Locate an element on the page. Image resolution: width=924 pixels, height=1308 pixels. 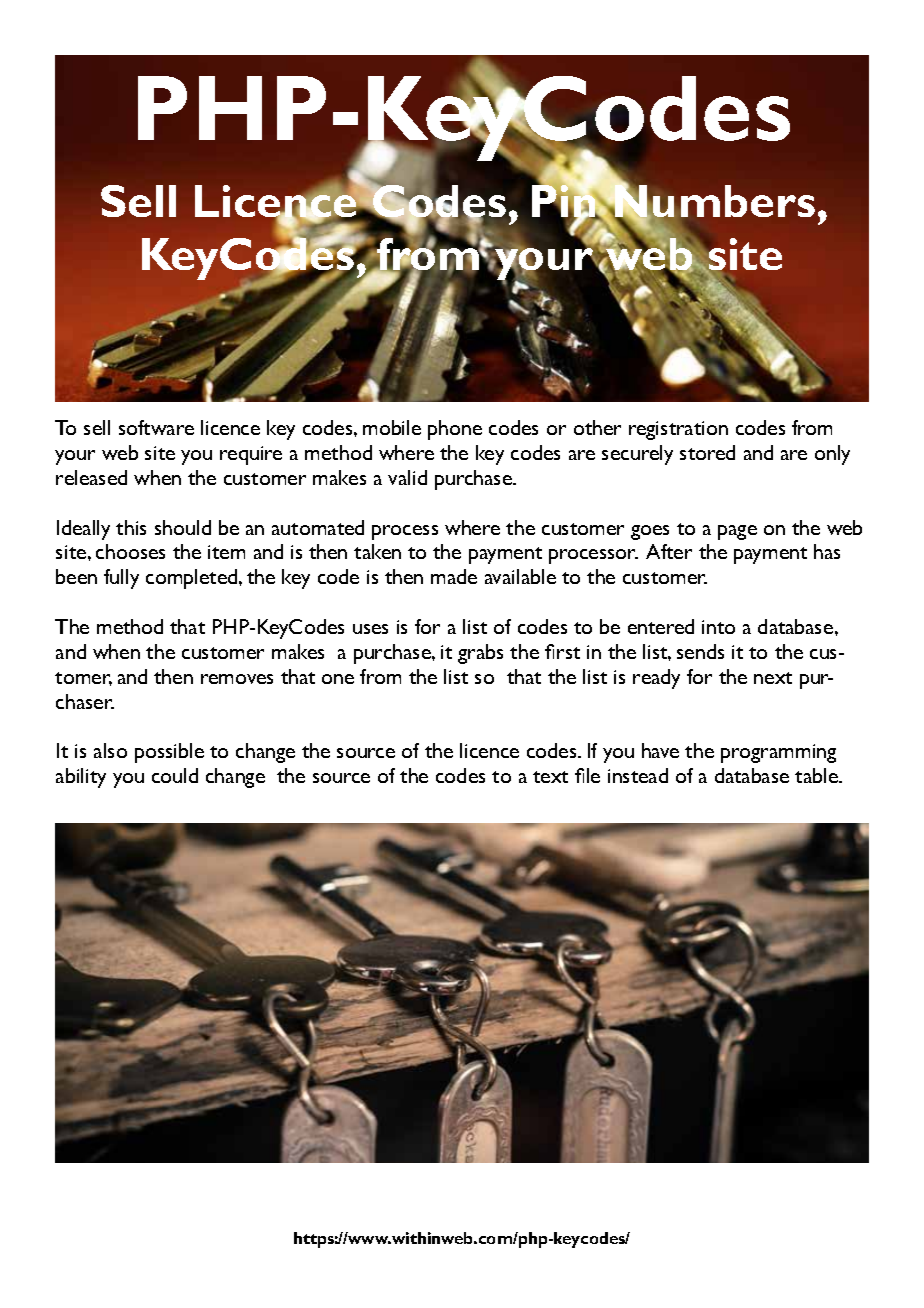
into is located at coordinates (718, 627).
